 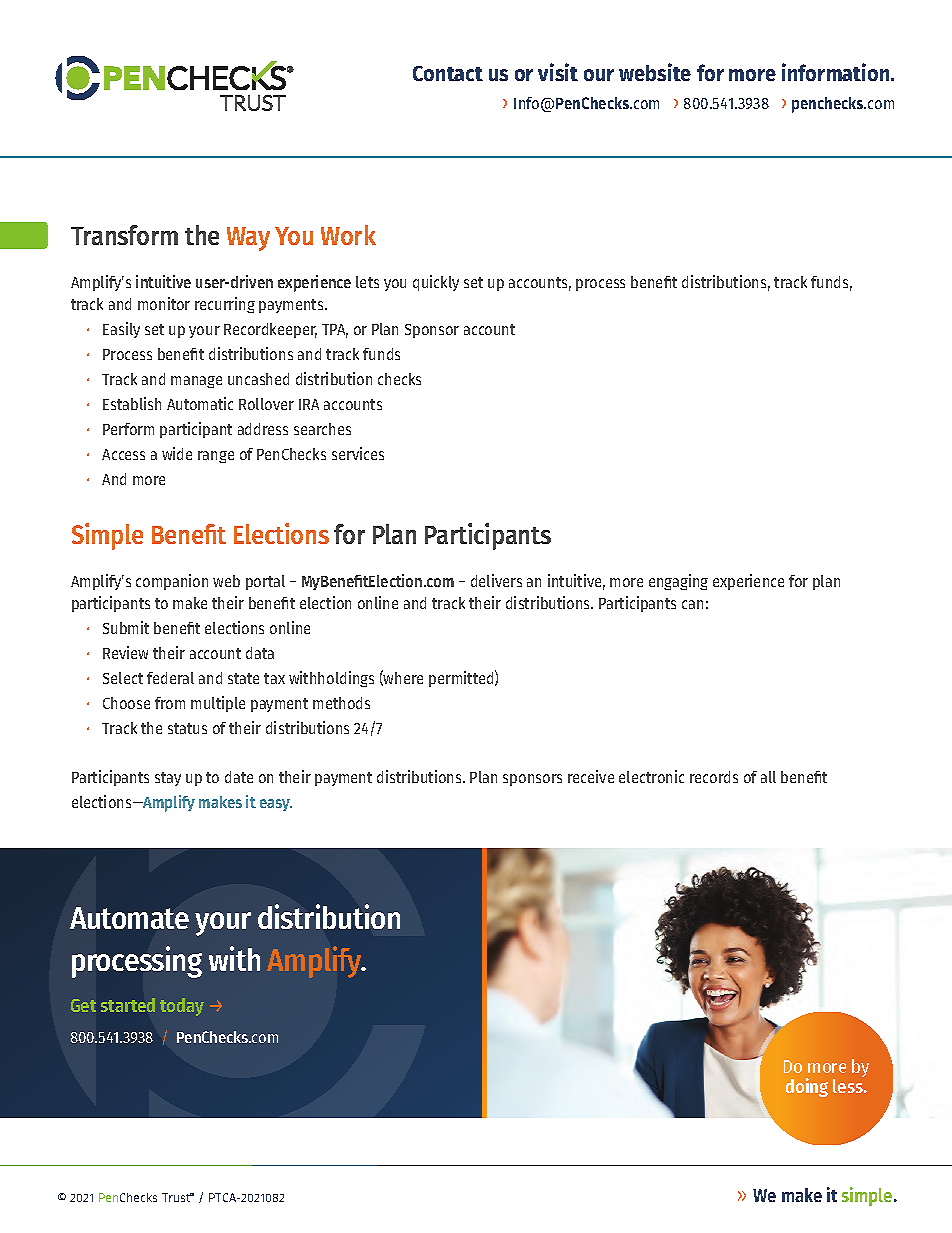 What do you see at coordinates (448, 73) in the screenshot?
I see `Contact` at bounding box center [448, 73].
